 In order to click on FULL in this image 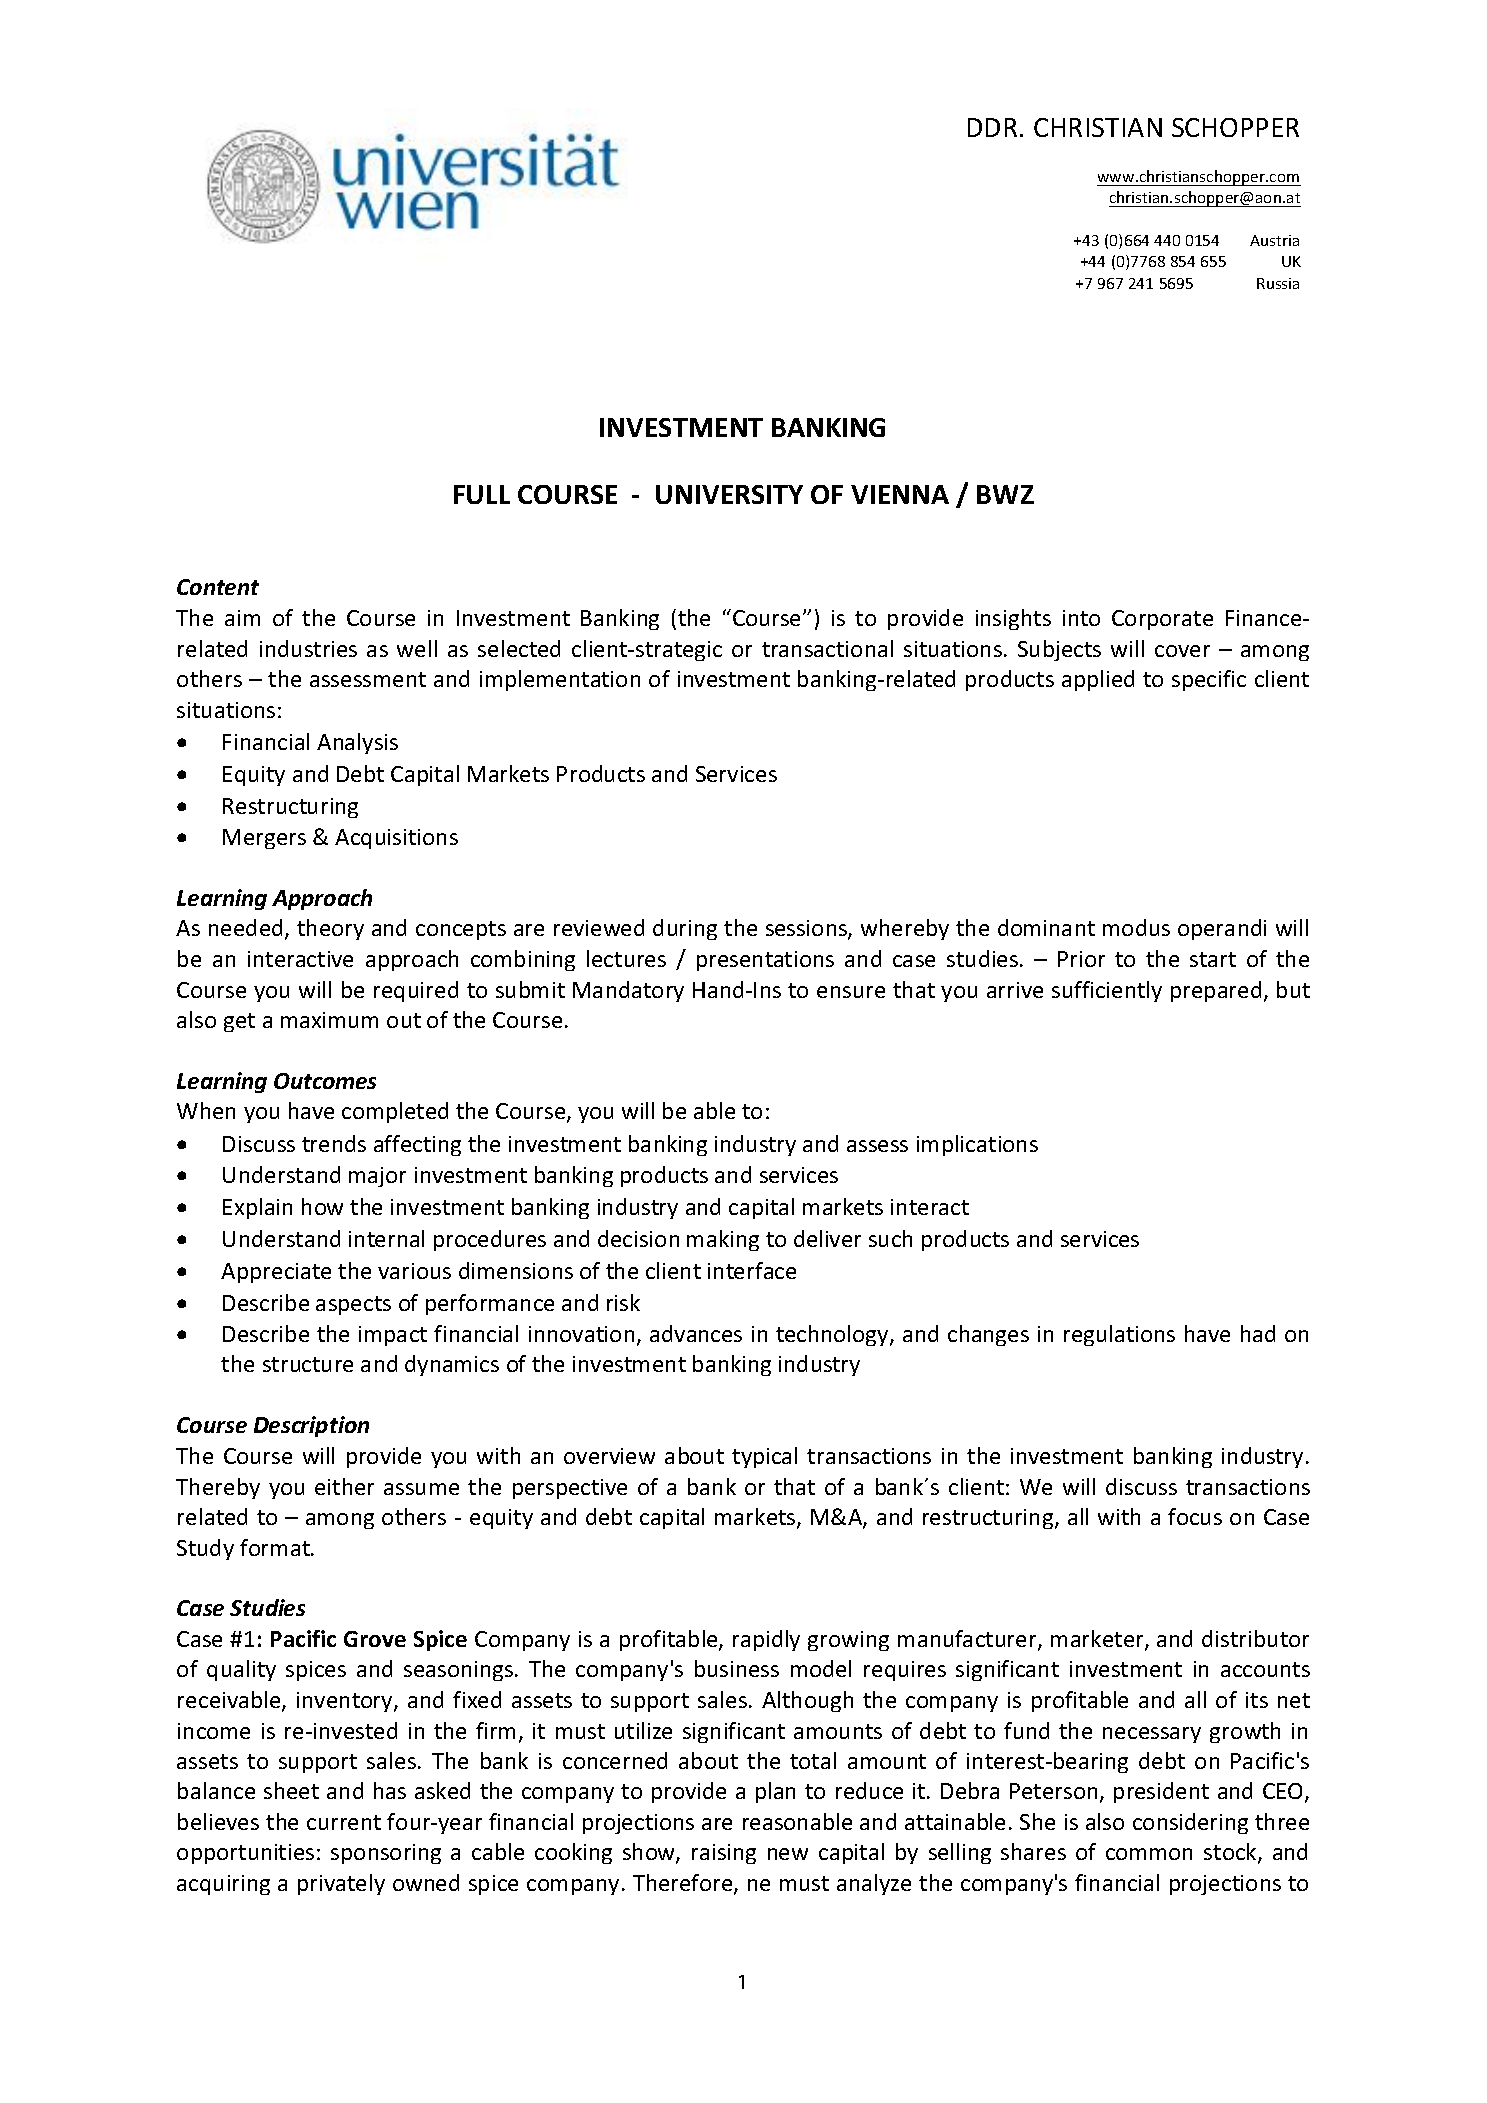, I will do `click(482, 494)`.
